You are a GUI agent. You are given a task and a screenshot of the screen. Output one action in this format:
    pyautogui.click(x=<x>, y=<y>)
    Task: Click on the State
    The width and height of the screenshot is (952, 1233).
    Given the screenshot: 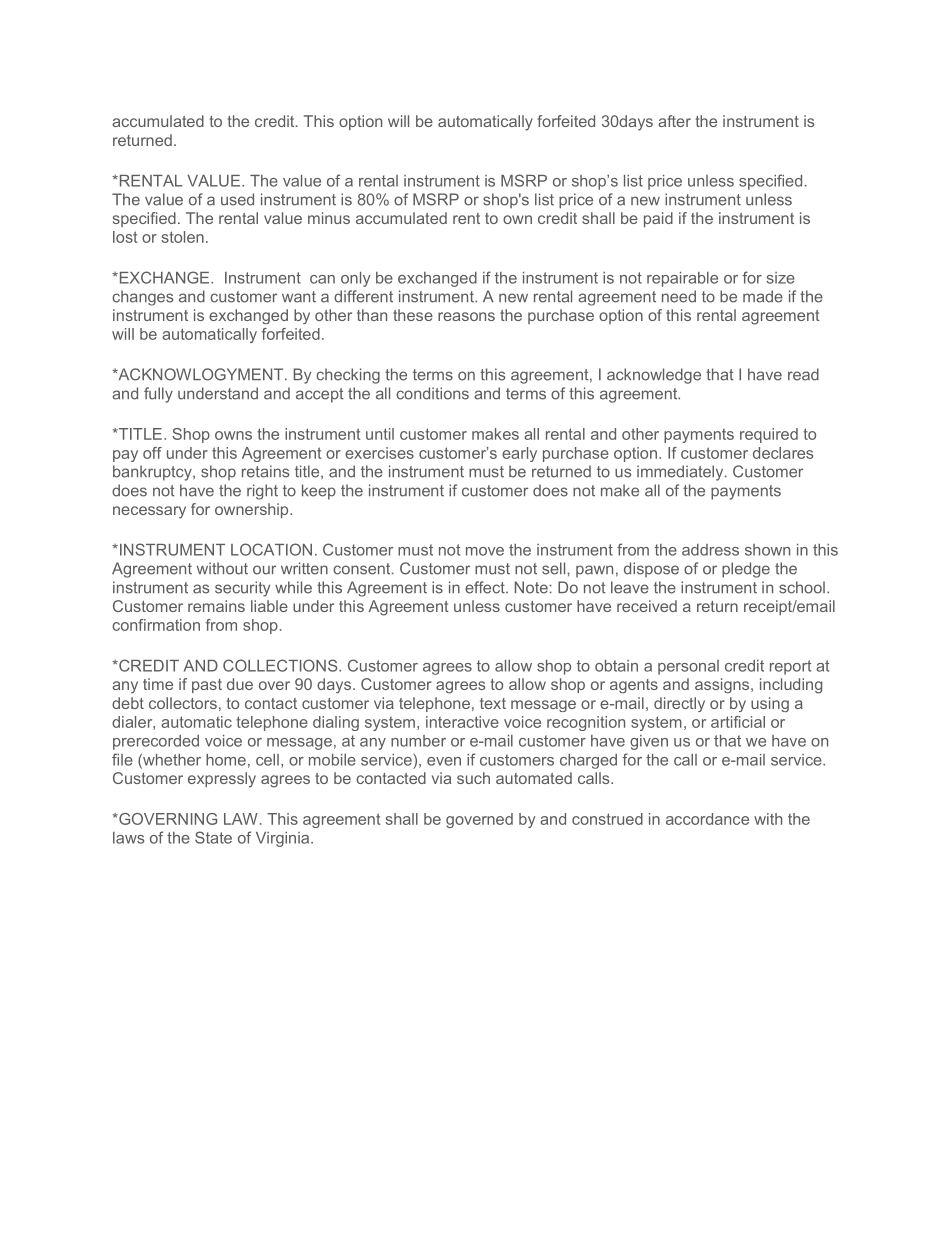 What is the action you would take?
    pyautogui.click(x=213, y=837)
